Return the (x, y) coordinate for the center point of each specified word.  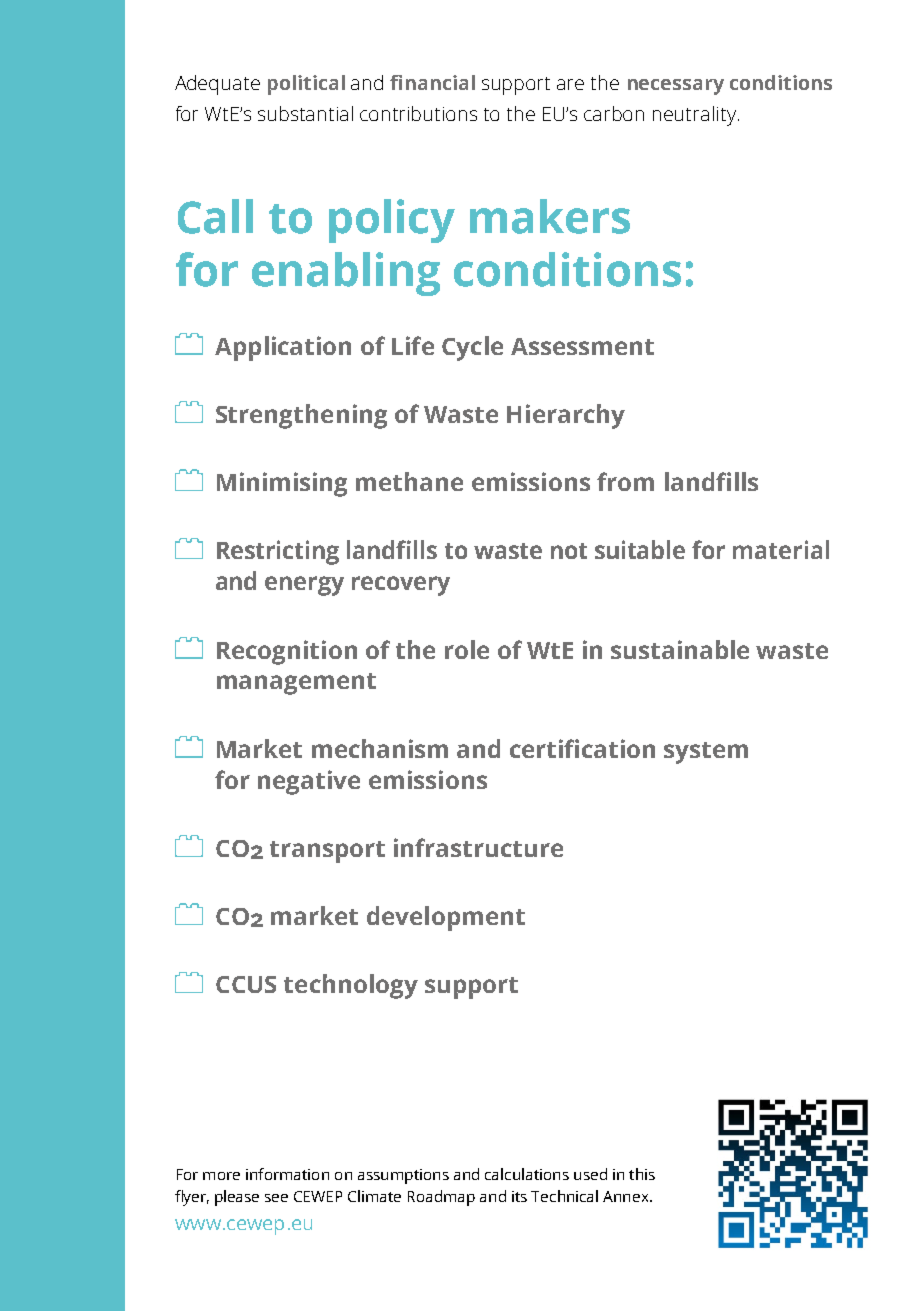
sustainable (680, 649)
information (287, 1174)
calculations (527, 1174)
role (467, 649)
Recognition (287, 652)
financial (432, 82)
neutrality (694, 116)
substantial (305, 113)
